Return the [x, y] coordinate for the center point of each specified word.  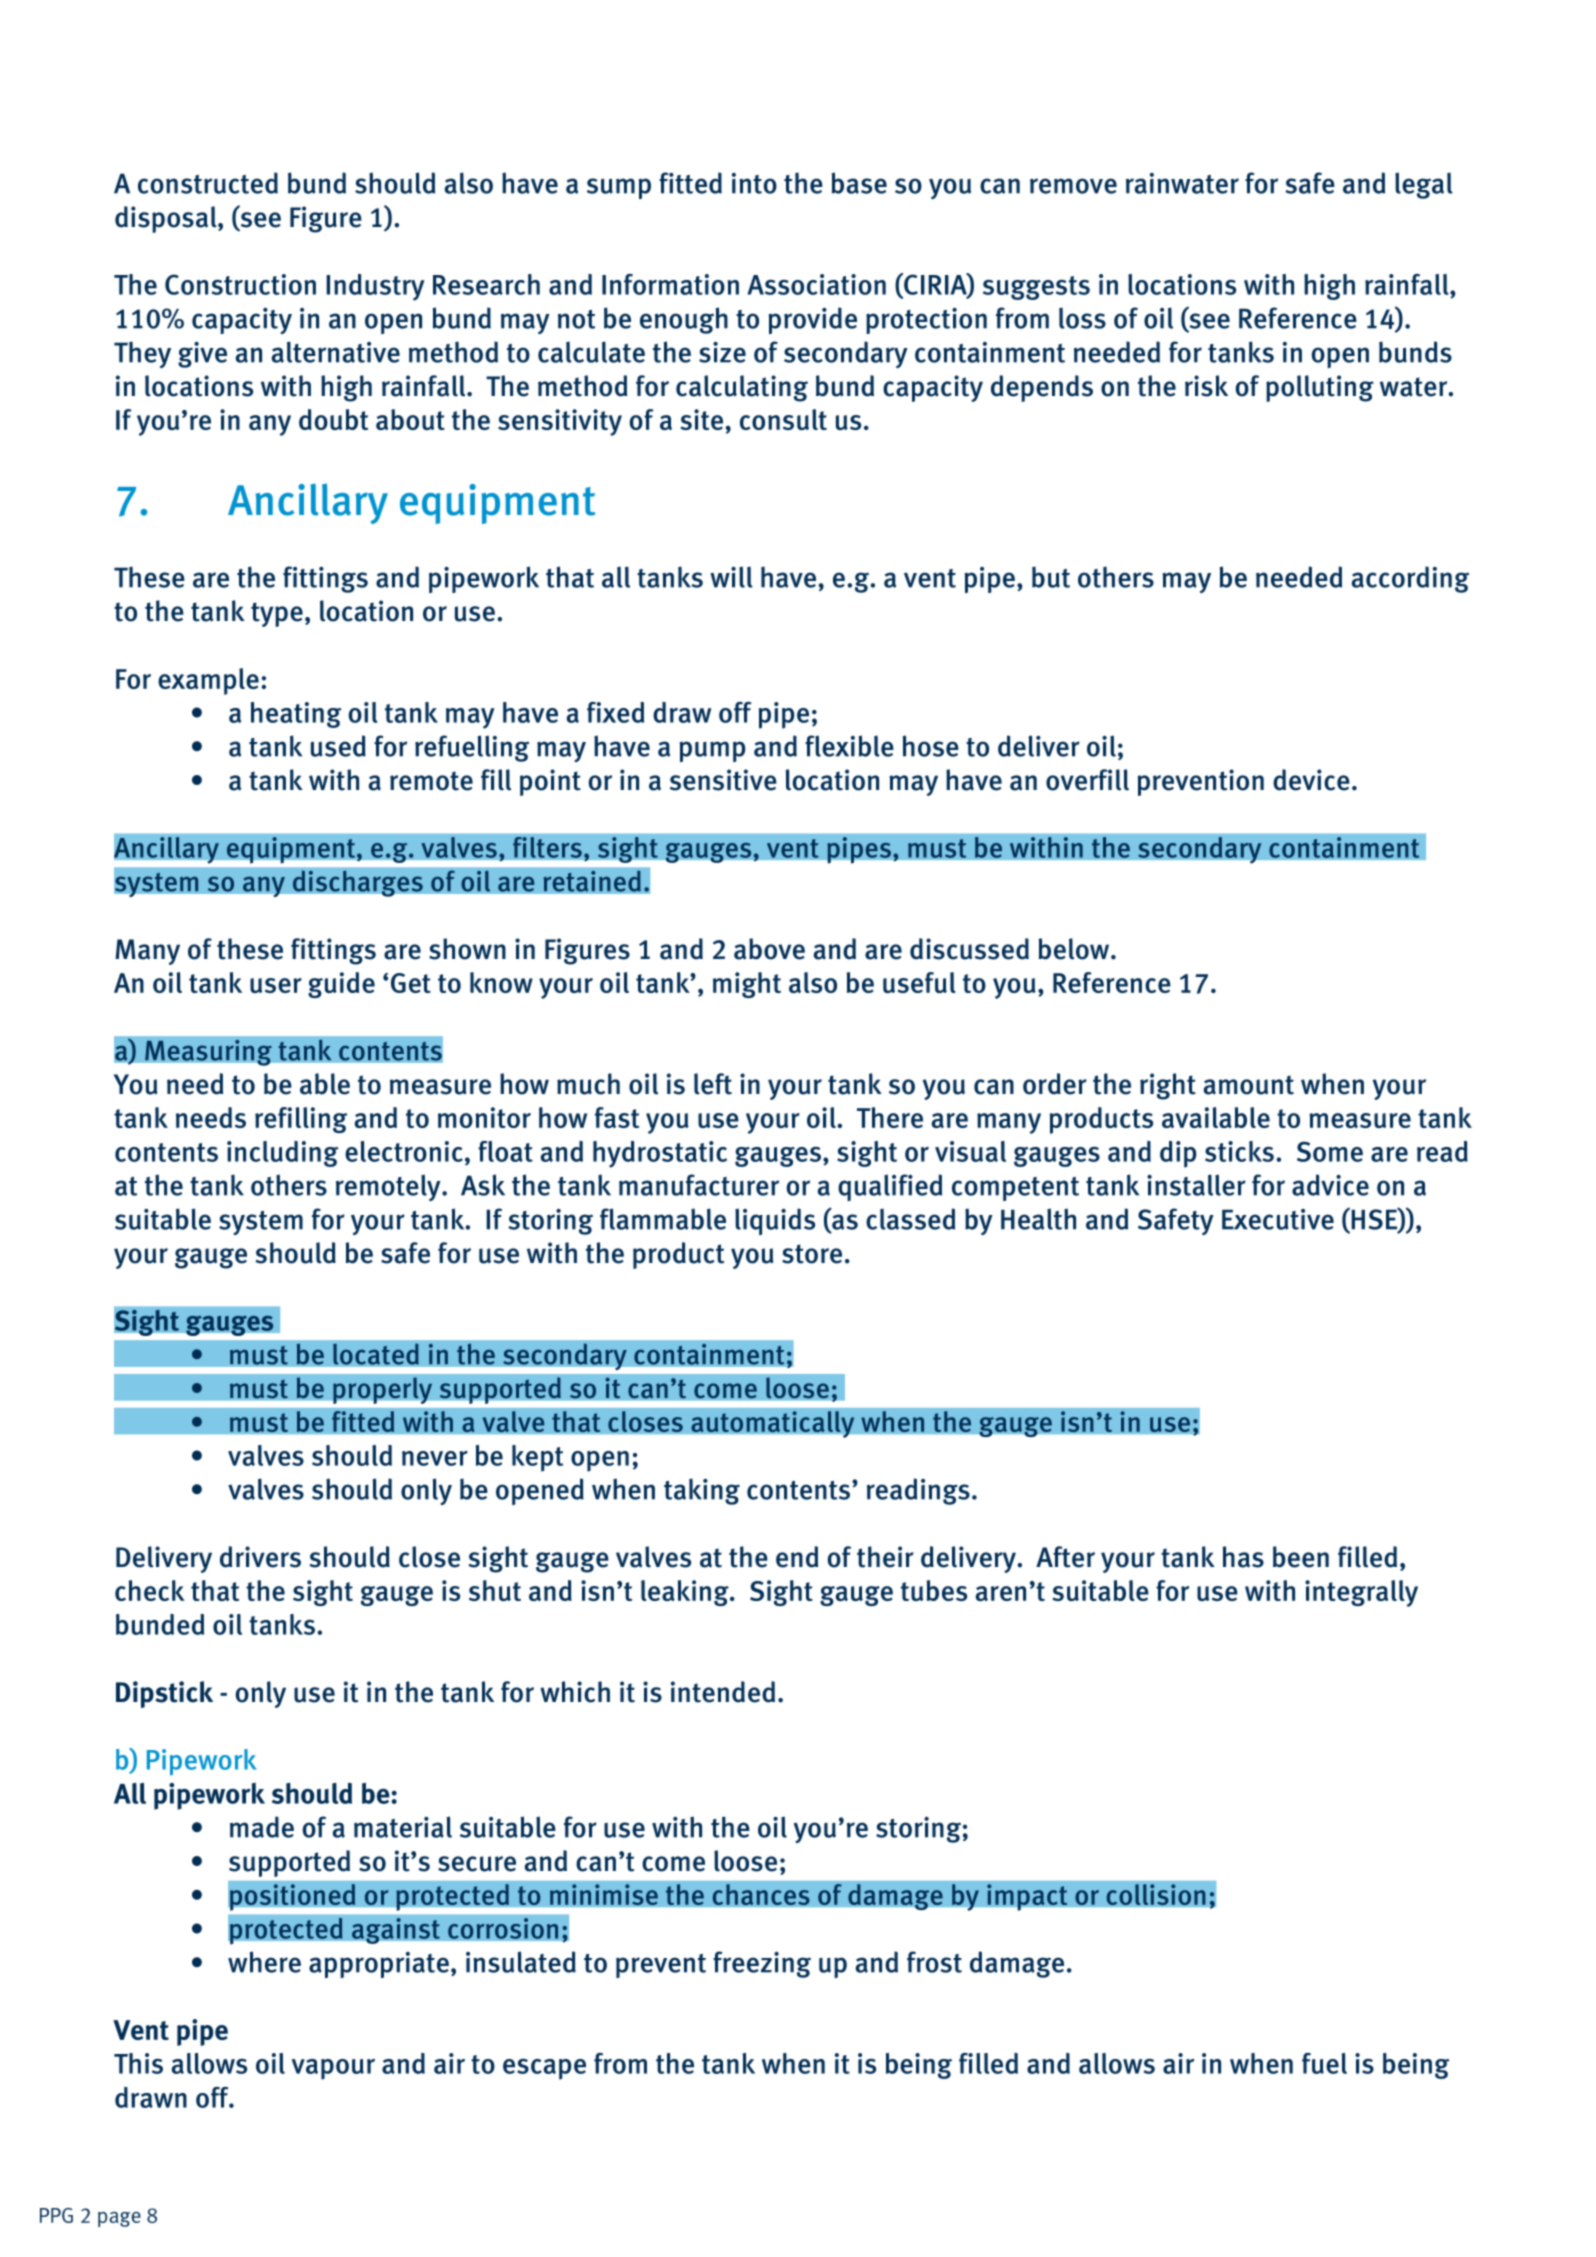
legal [1424, 185]
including [283, 1154]
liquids [775, 1221]
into [754, 183]
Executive [1278, 1219]
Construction [240, 284]
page [119, 2219]
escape [544, 2069]
